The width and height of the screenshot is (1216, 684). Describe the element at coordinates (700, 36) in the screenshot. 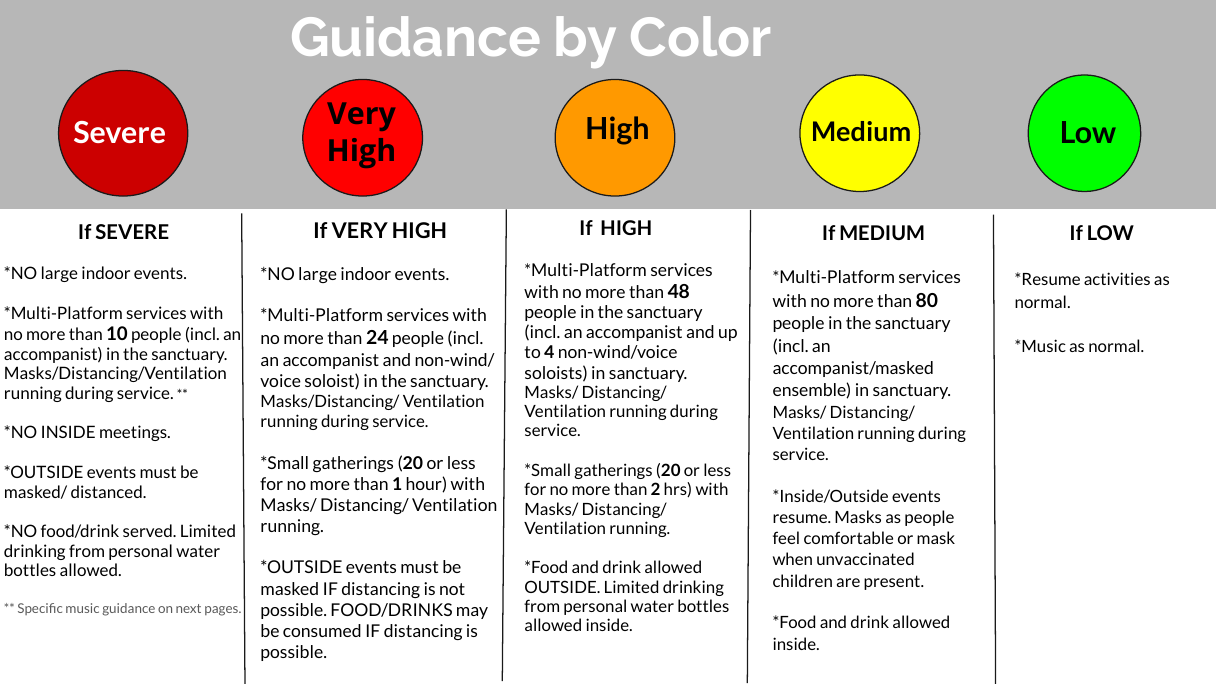

I see `Color` at that location.
